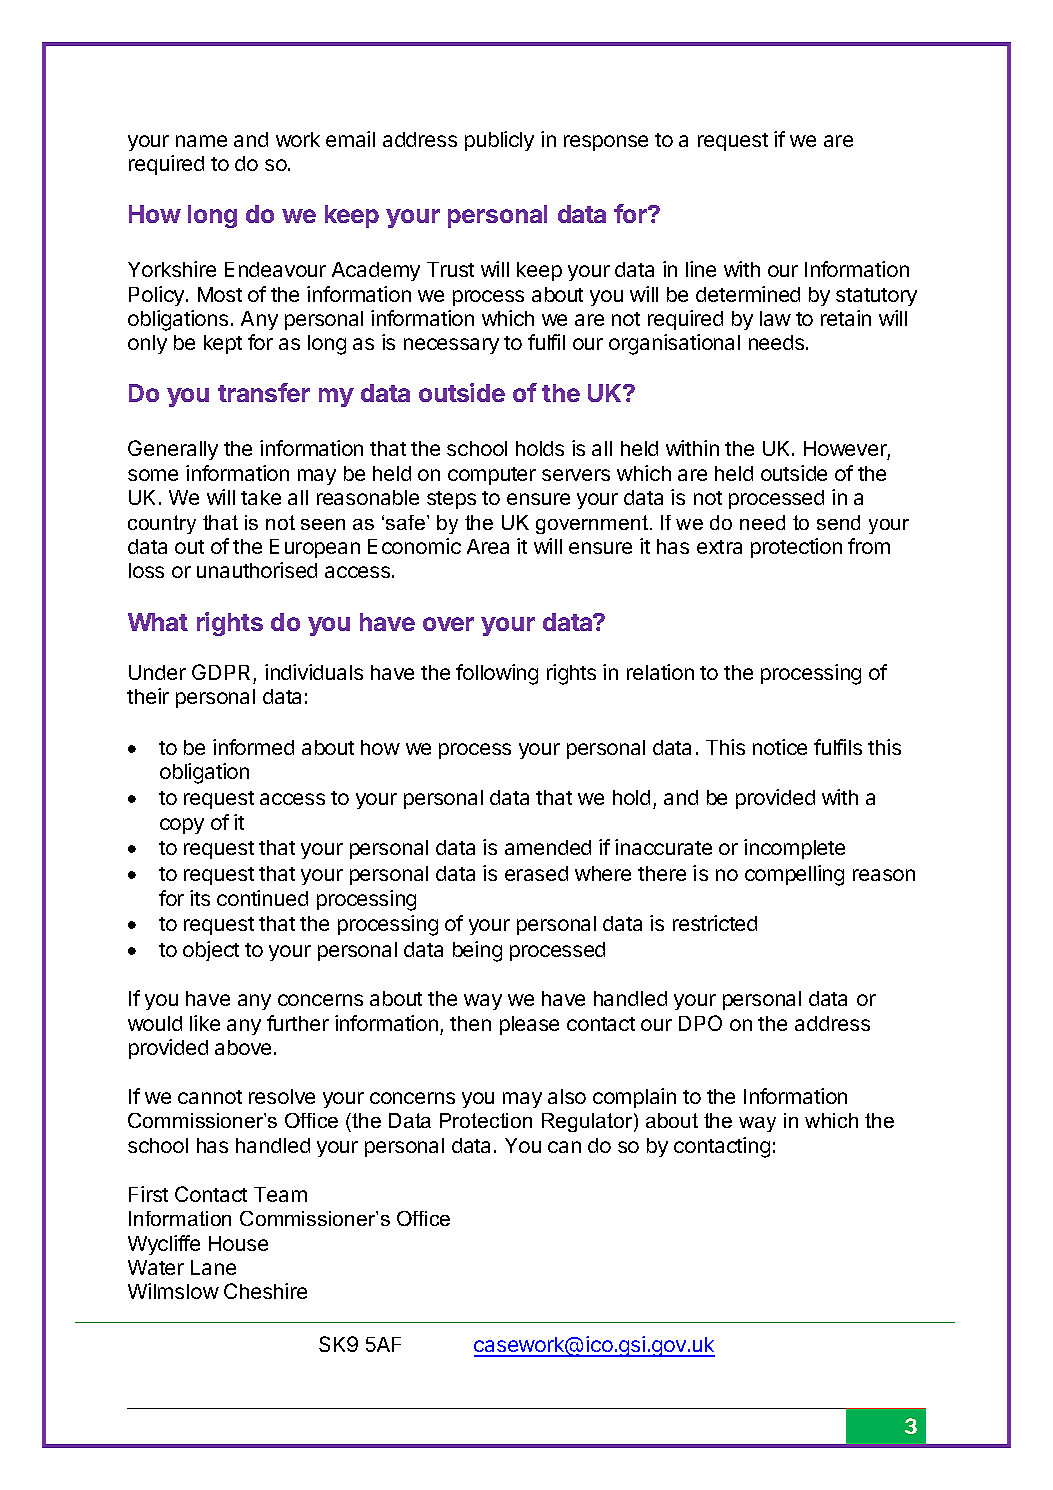 The image size is (1053, 1490). What do you see at coordinates (529, 1025) in the screenshot?
I see `please` at bounding box center [529, 1025].
